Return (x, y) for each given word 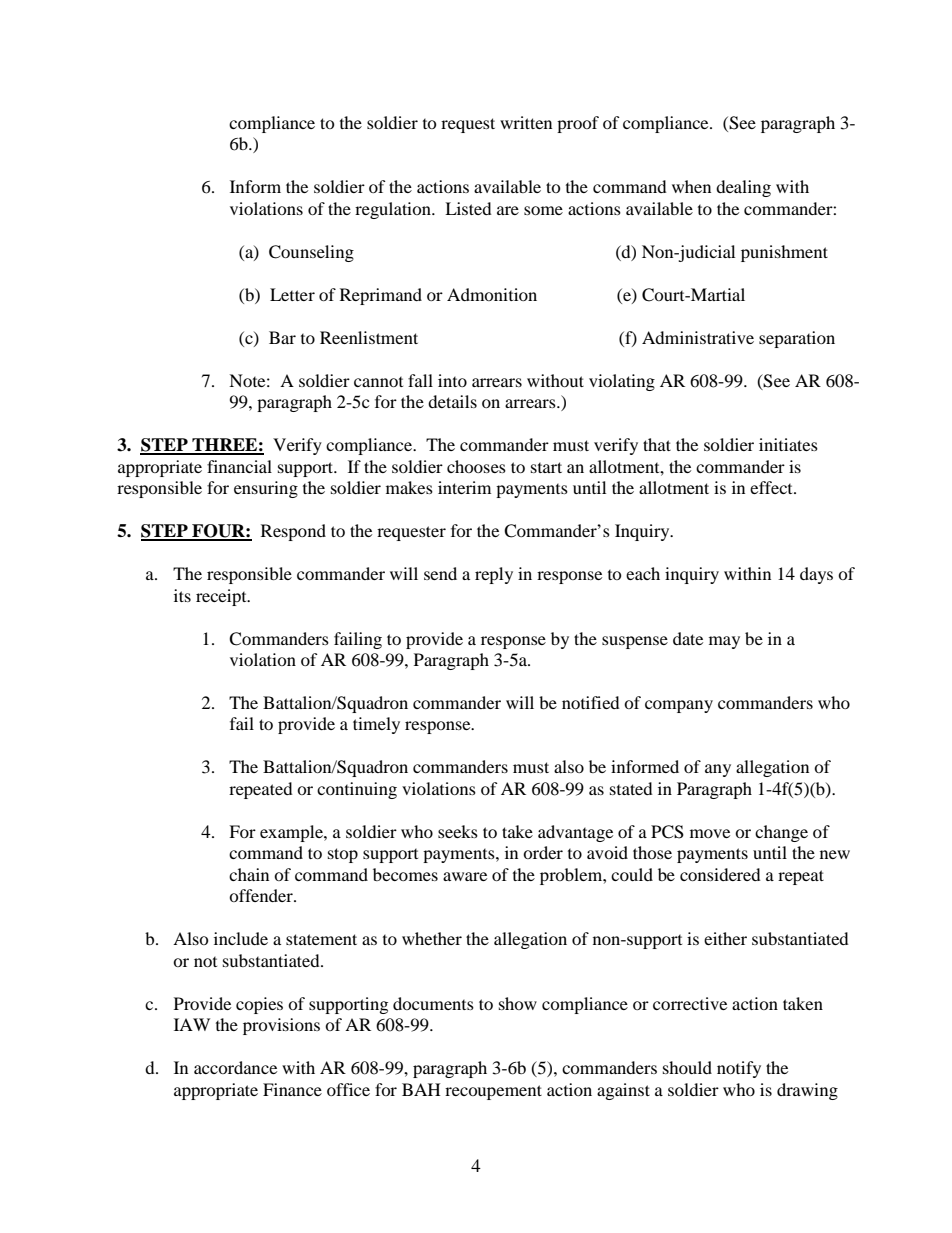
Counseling (311, 253)
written (526, 122)
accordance (235, 1067)
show (518, 1003)
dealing (743, 188)
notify (739, 1069)
